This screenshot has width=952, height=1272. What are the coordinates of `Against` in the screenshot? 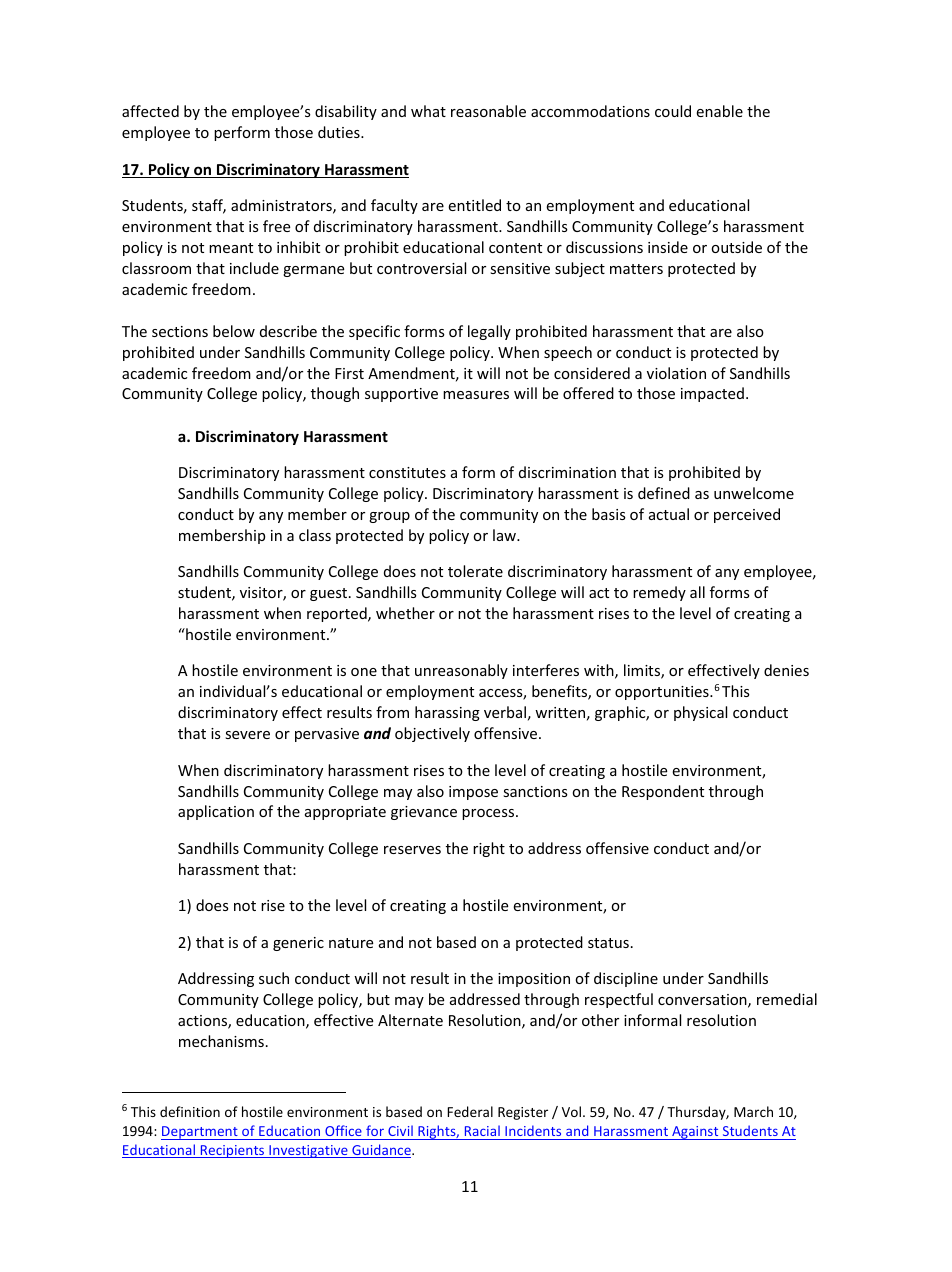 It's located at (695, 1133).
